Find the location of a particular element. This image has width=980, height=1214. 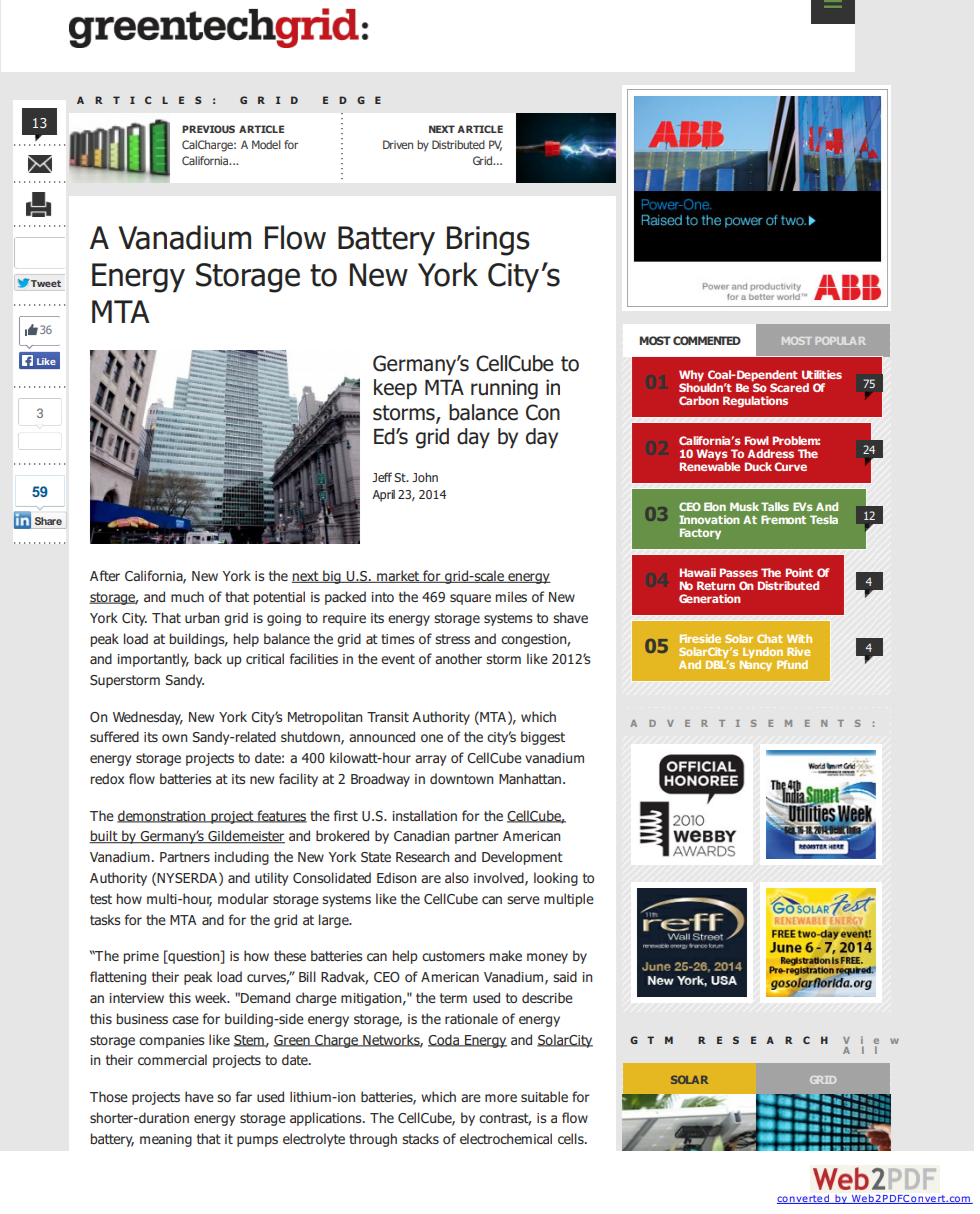

looking is located at coordinates (556, 879).
